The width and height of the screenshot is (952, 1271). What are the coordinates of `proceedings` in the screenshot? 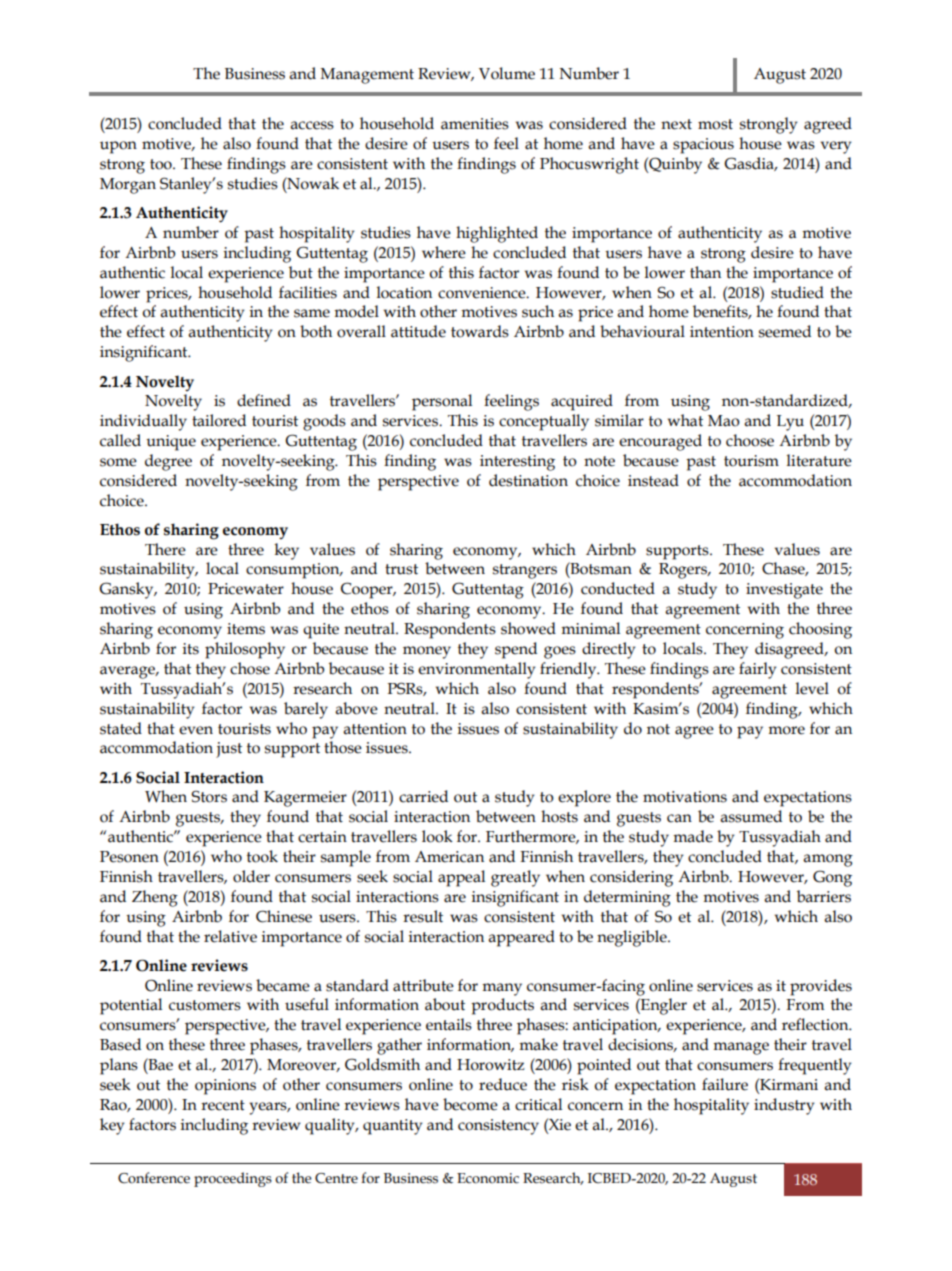 It's located at (233, 1179).
